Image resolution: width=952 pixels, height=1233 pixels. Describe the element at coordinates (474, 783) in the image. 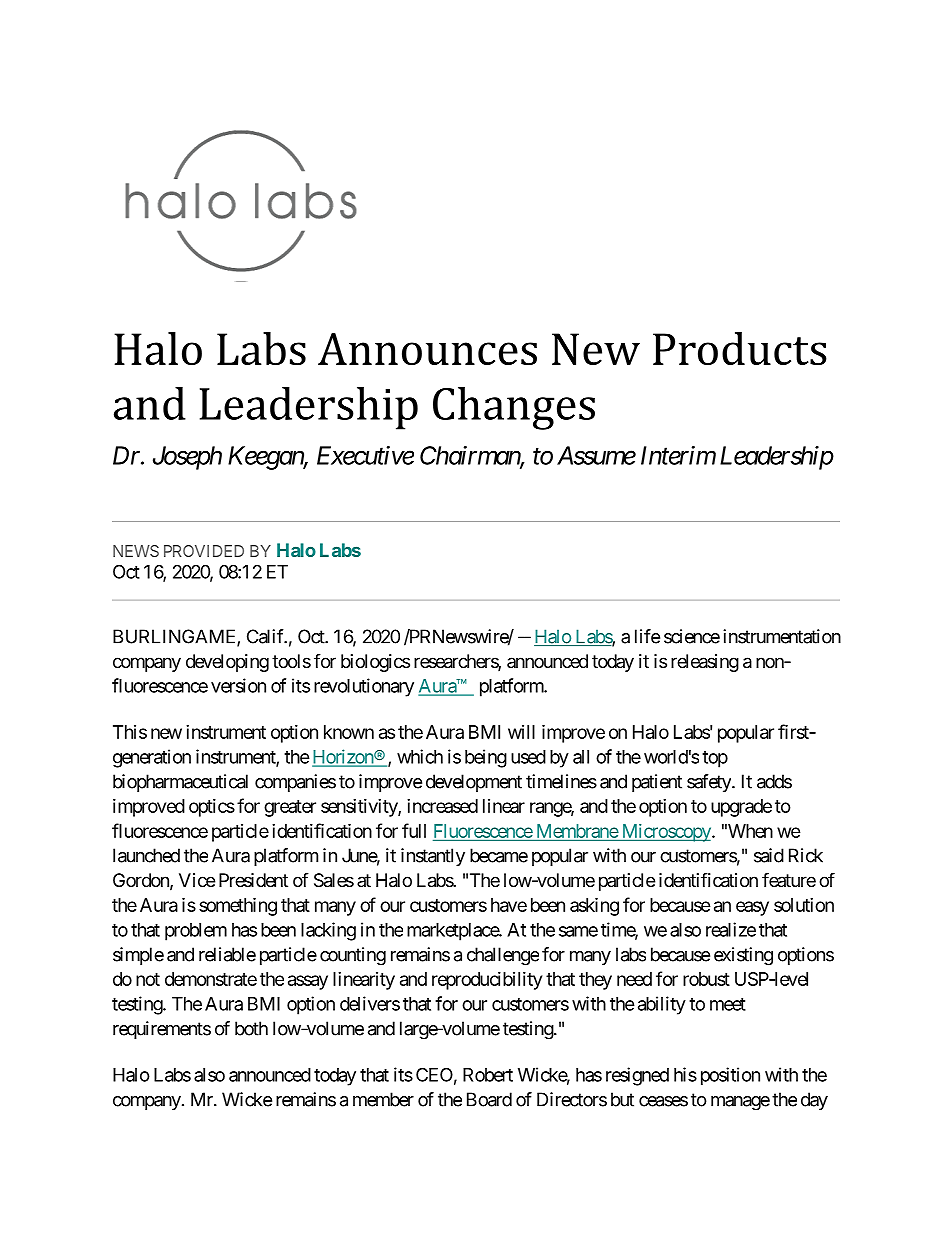

I see `development` at that location.
